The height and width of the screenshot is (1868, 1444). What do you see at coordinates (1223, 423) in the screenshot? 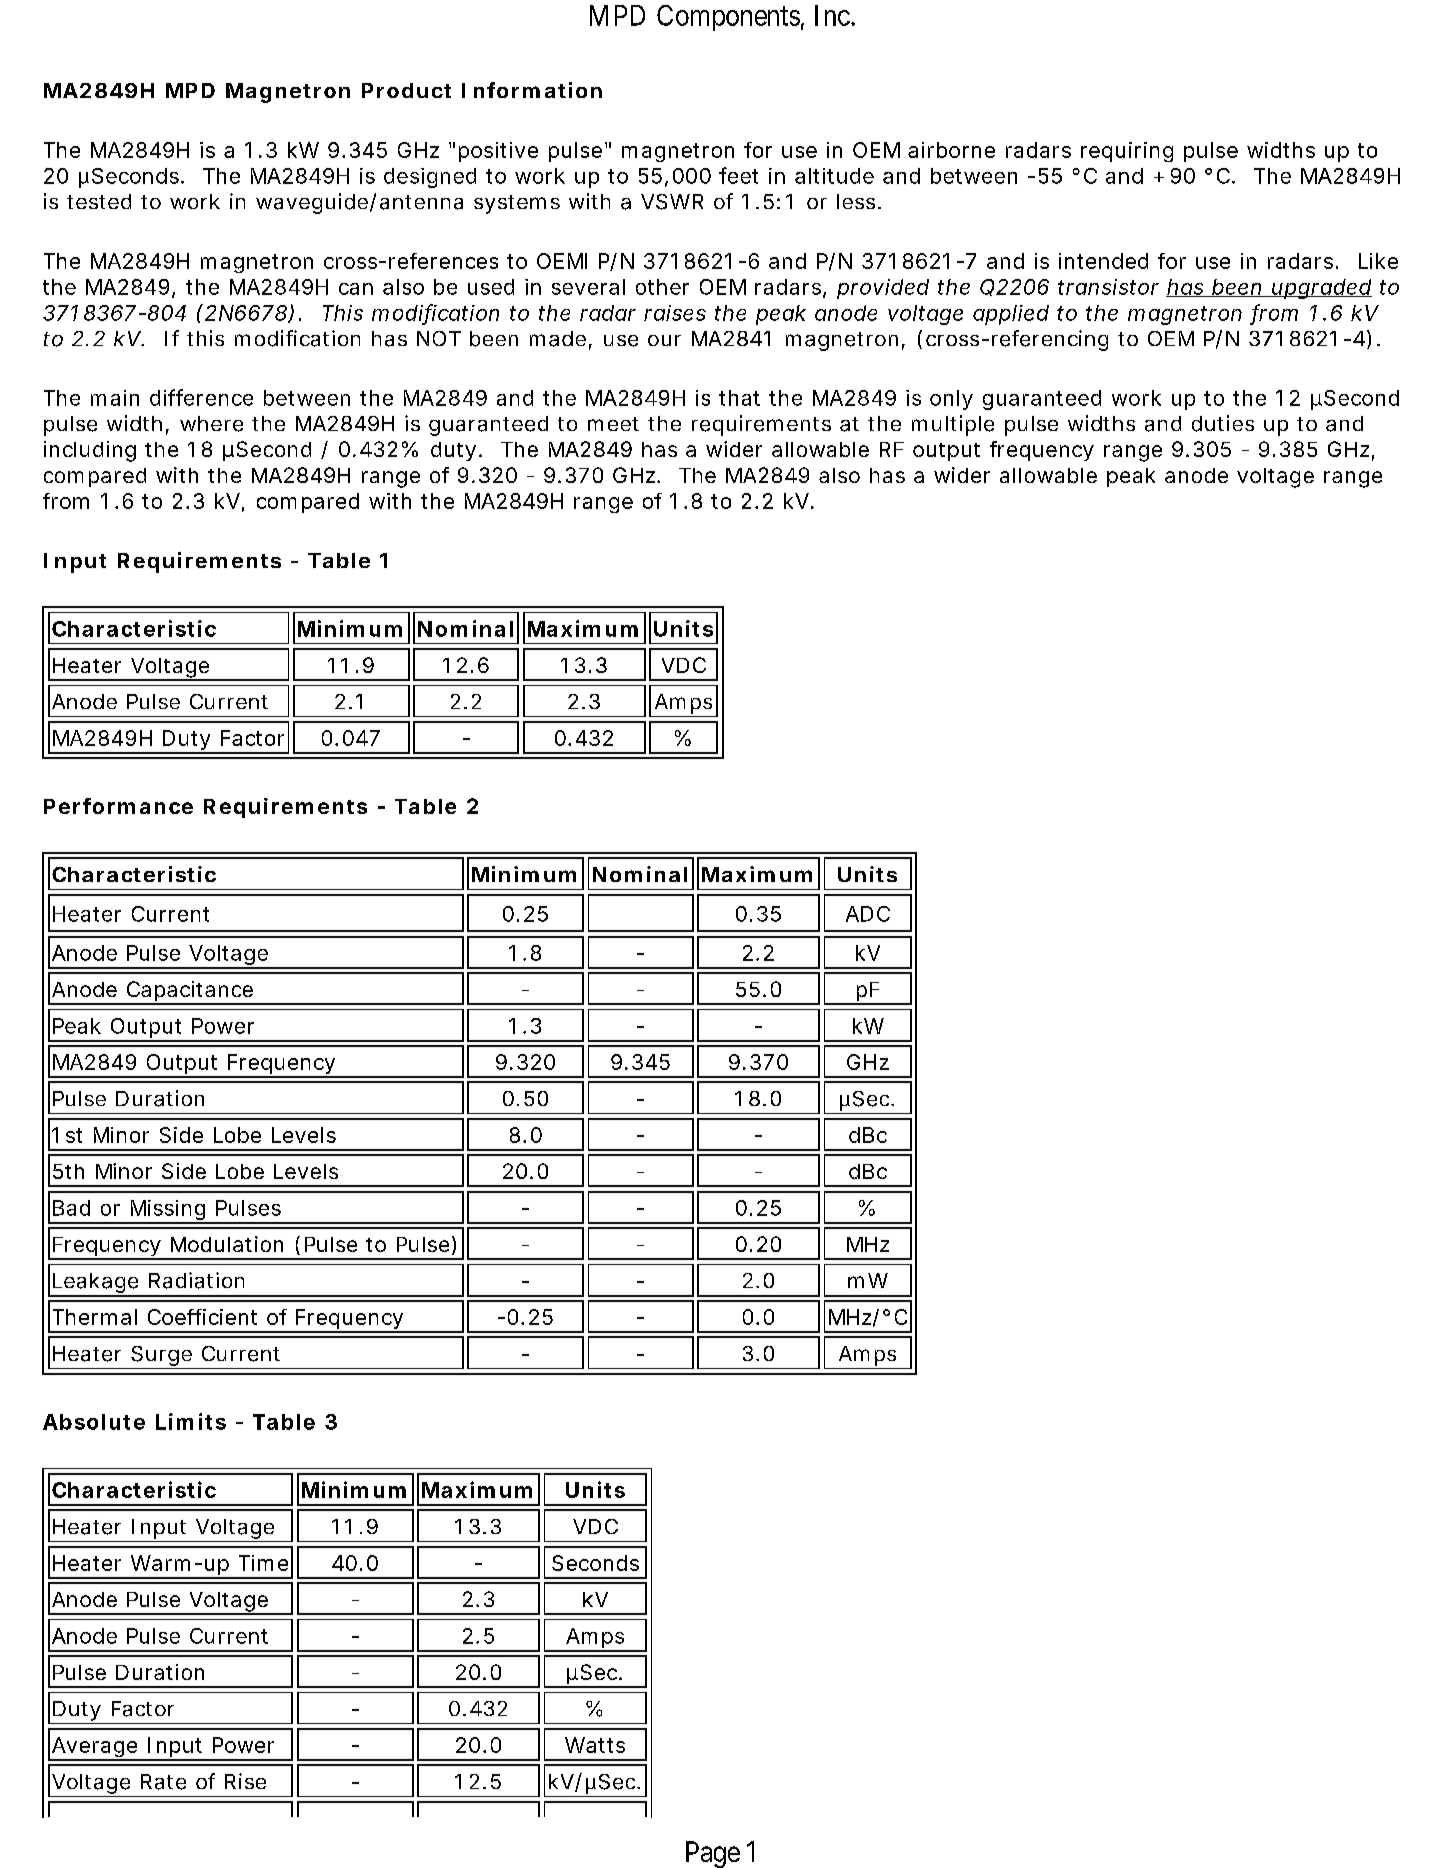
I see `duties` at bounding box center [1223, 423].
